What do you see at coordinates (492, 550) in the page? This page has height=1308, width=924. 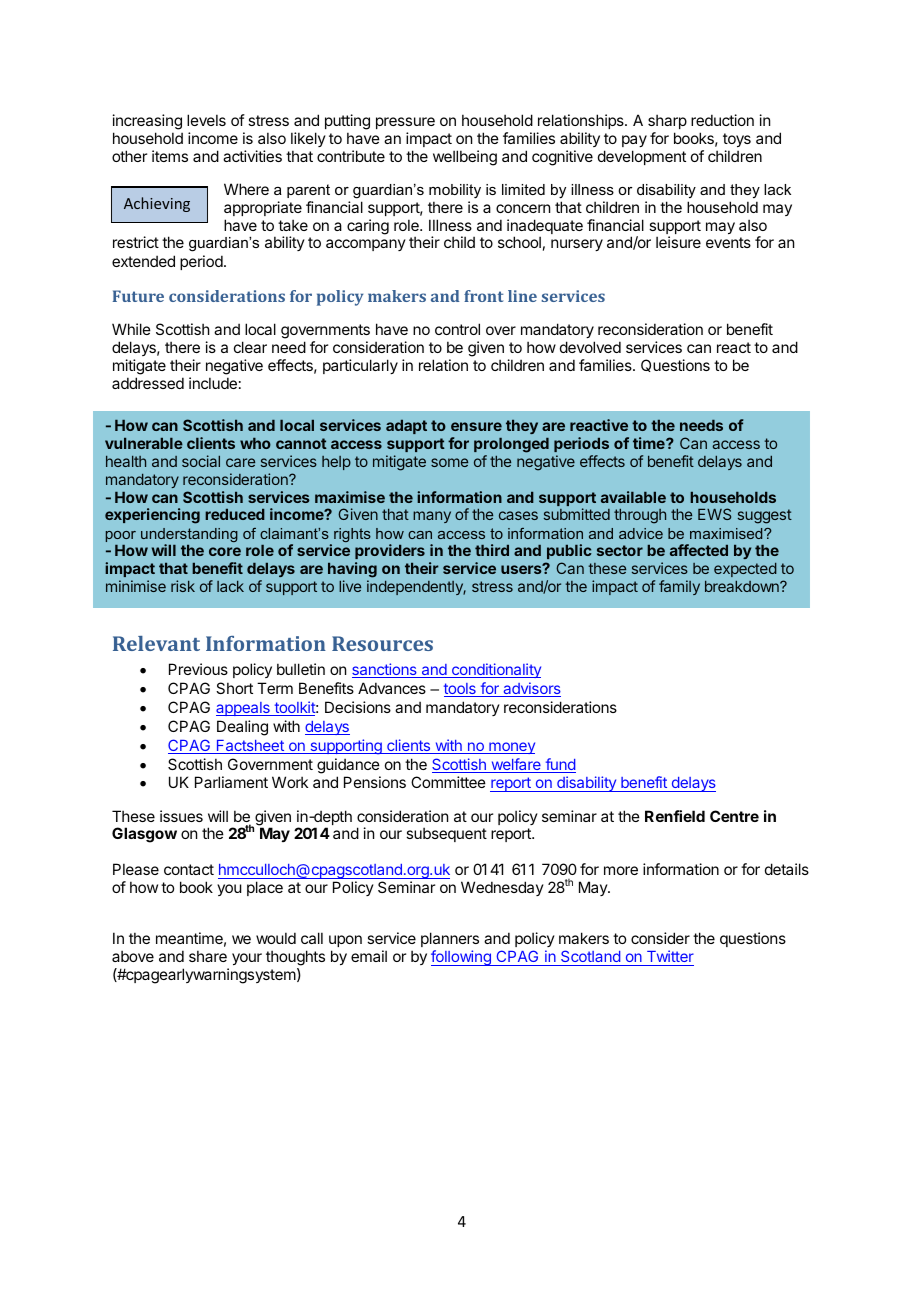 I see `third` at bounding box center [492, 550].
